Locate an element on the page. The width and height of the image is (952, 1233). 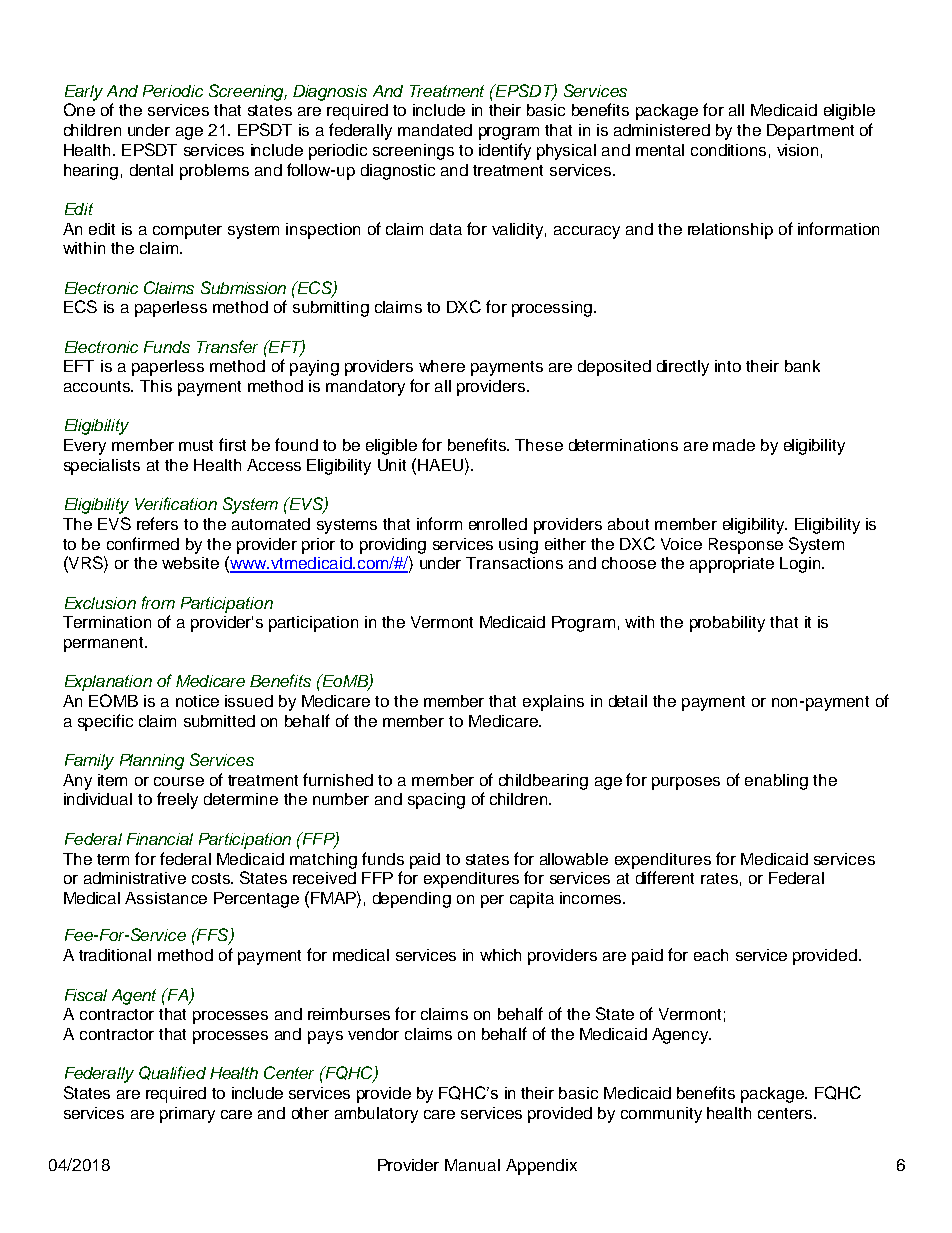
Transactions is located at coordinates (514, 563).
